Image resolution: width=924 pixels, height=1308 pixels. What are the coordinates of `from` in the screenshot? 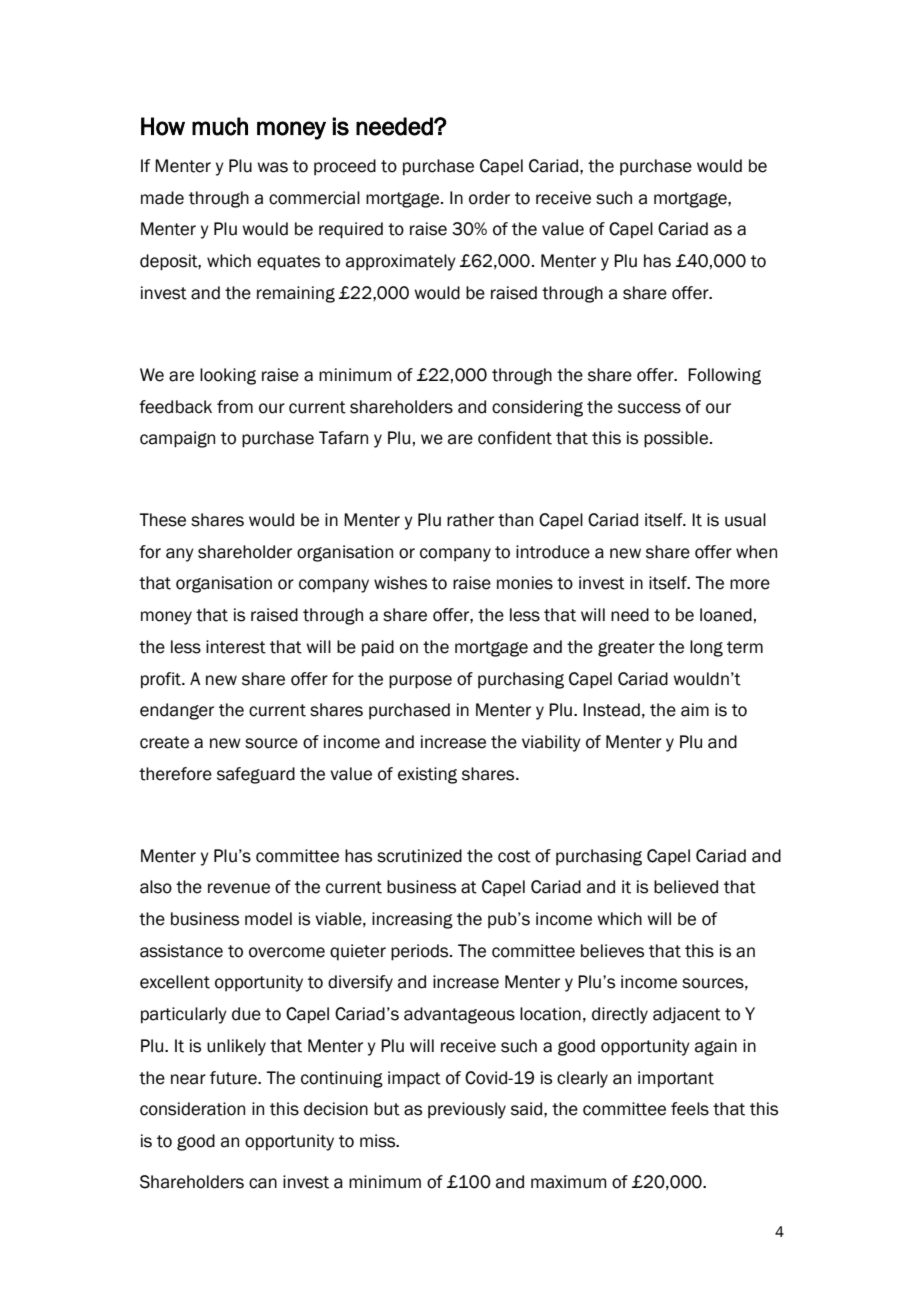 It's located at (235, 407).
